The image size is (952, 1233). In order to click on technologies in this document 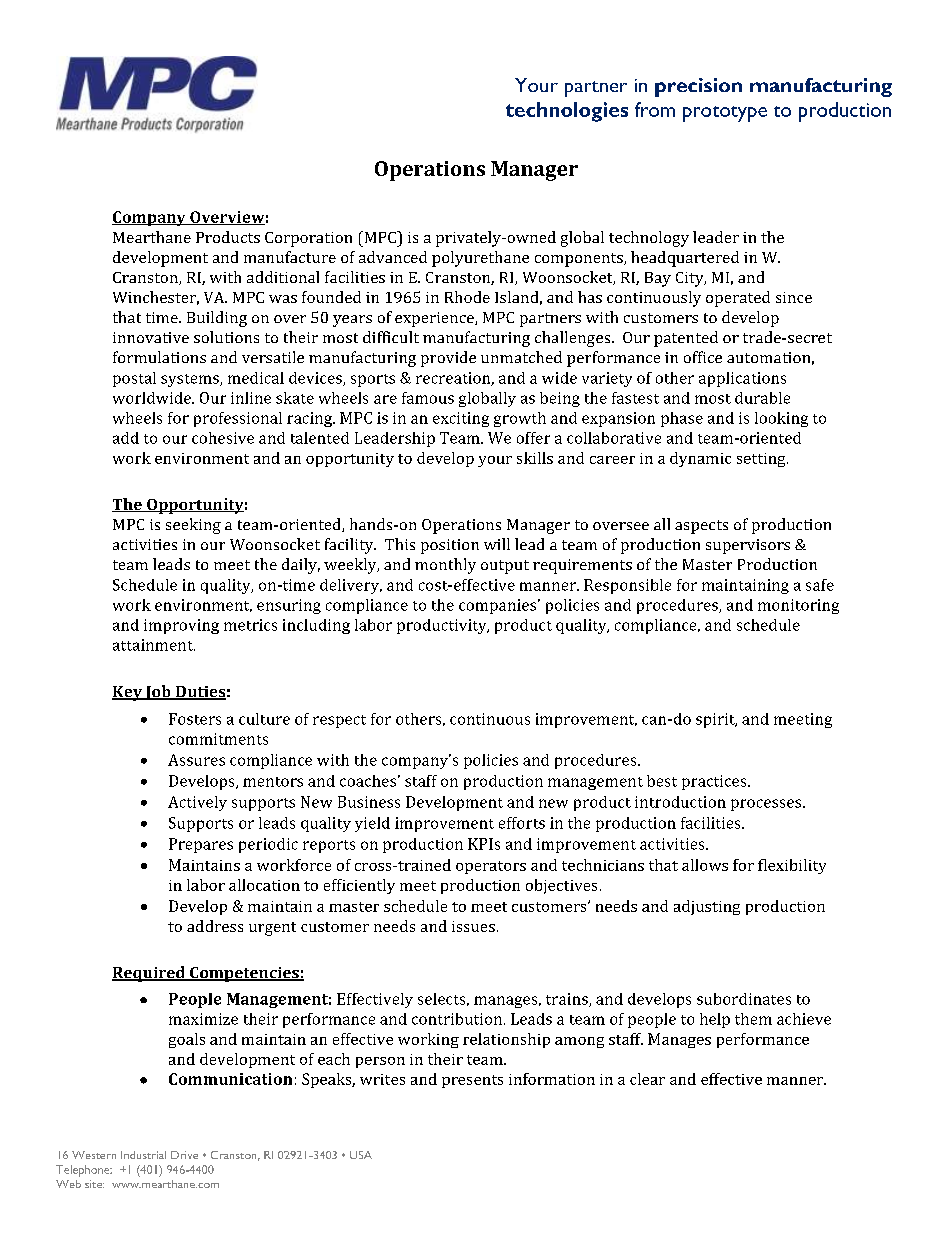, I will do `click(567, 112)`.
